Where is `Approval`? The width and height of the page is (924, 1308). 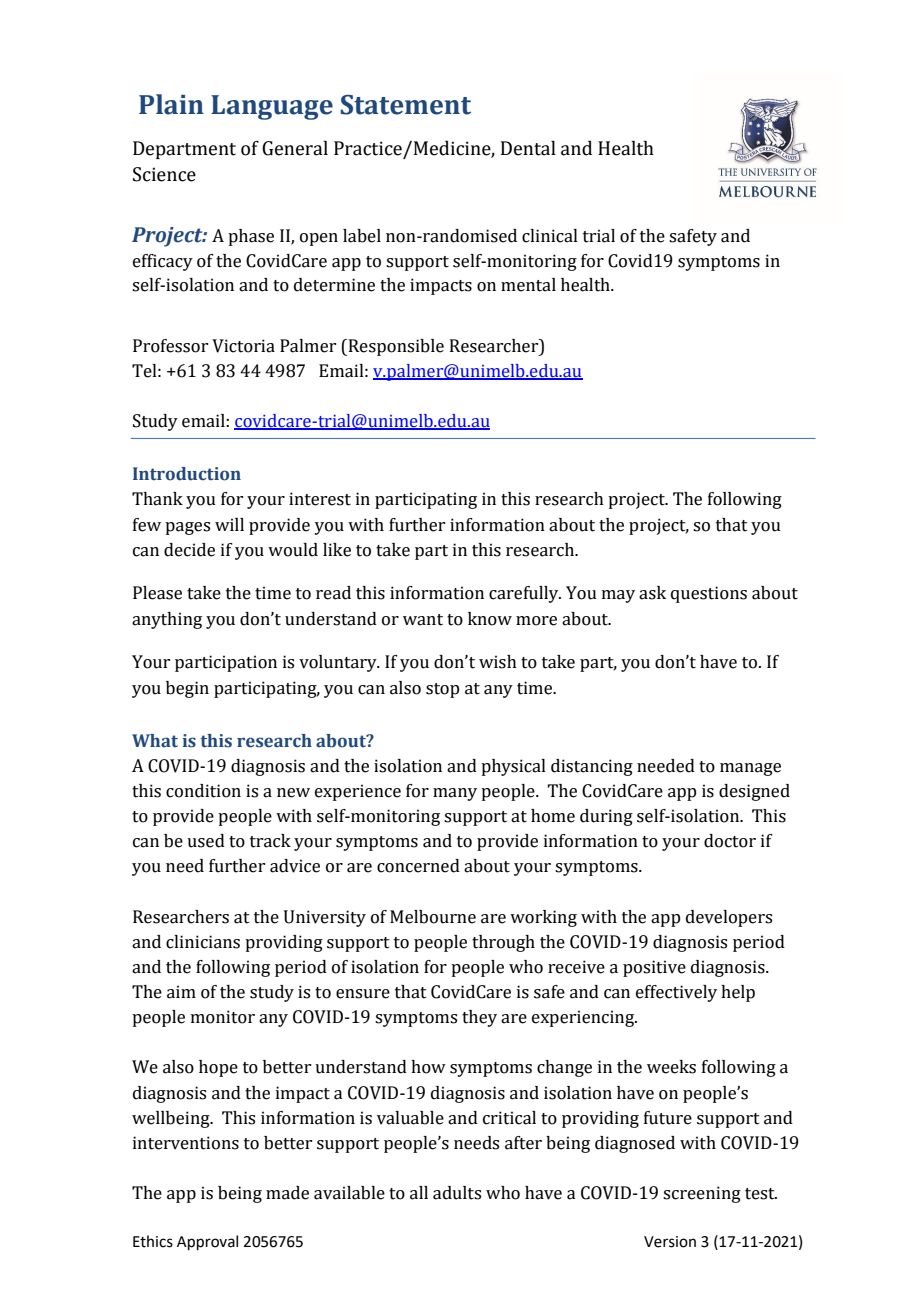
Approval is located at coordinates (207, 1242).
